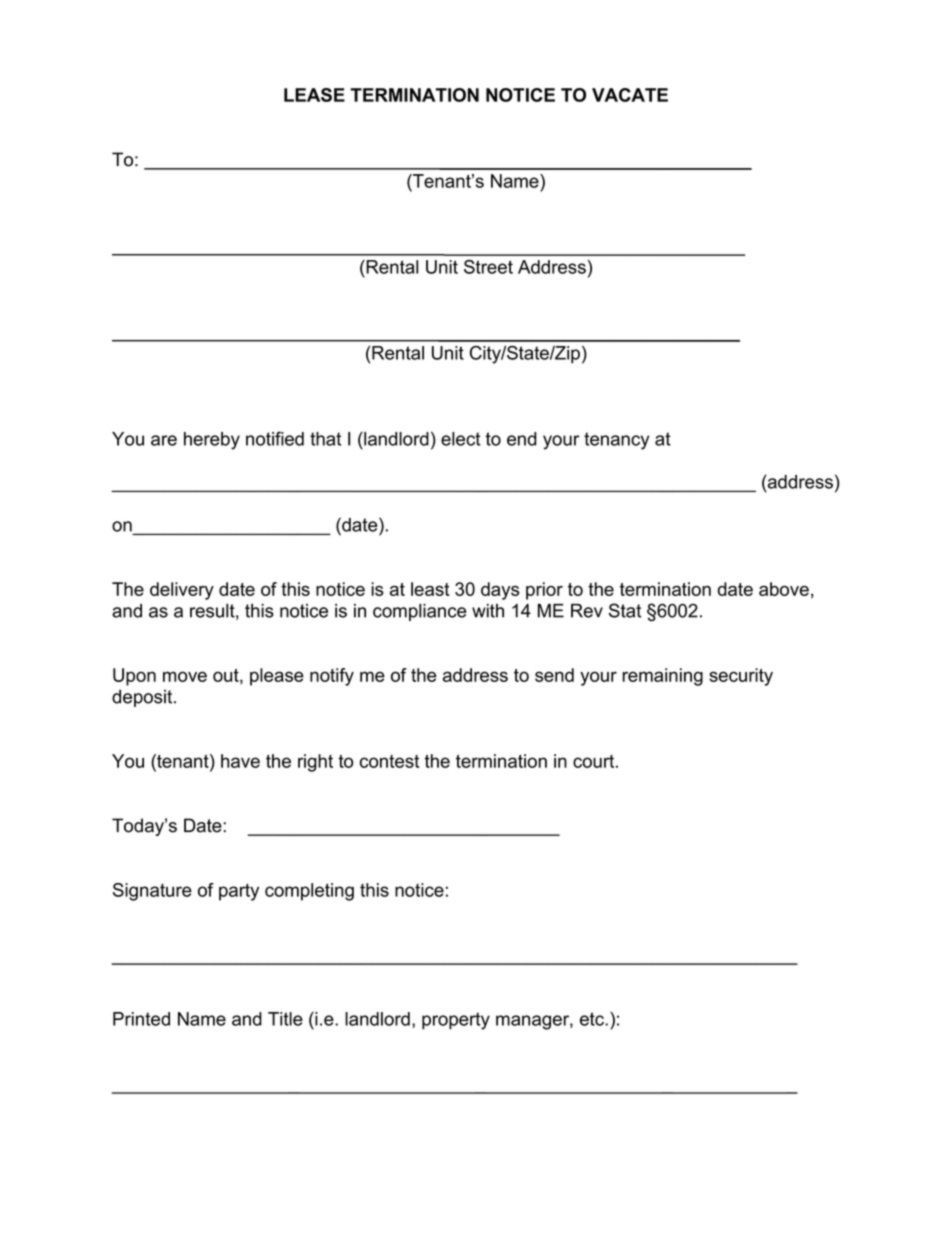 This screenshot has height=1233, width=952. What do you see at coordinates (616, 441) in the screenshot?
I see `tenancy` at bounding box center [616, 441].
